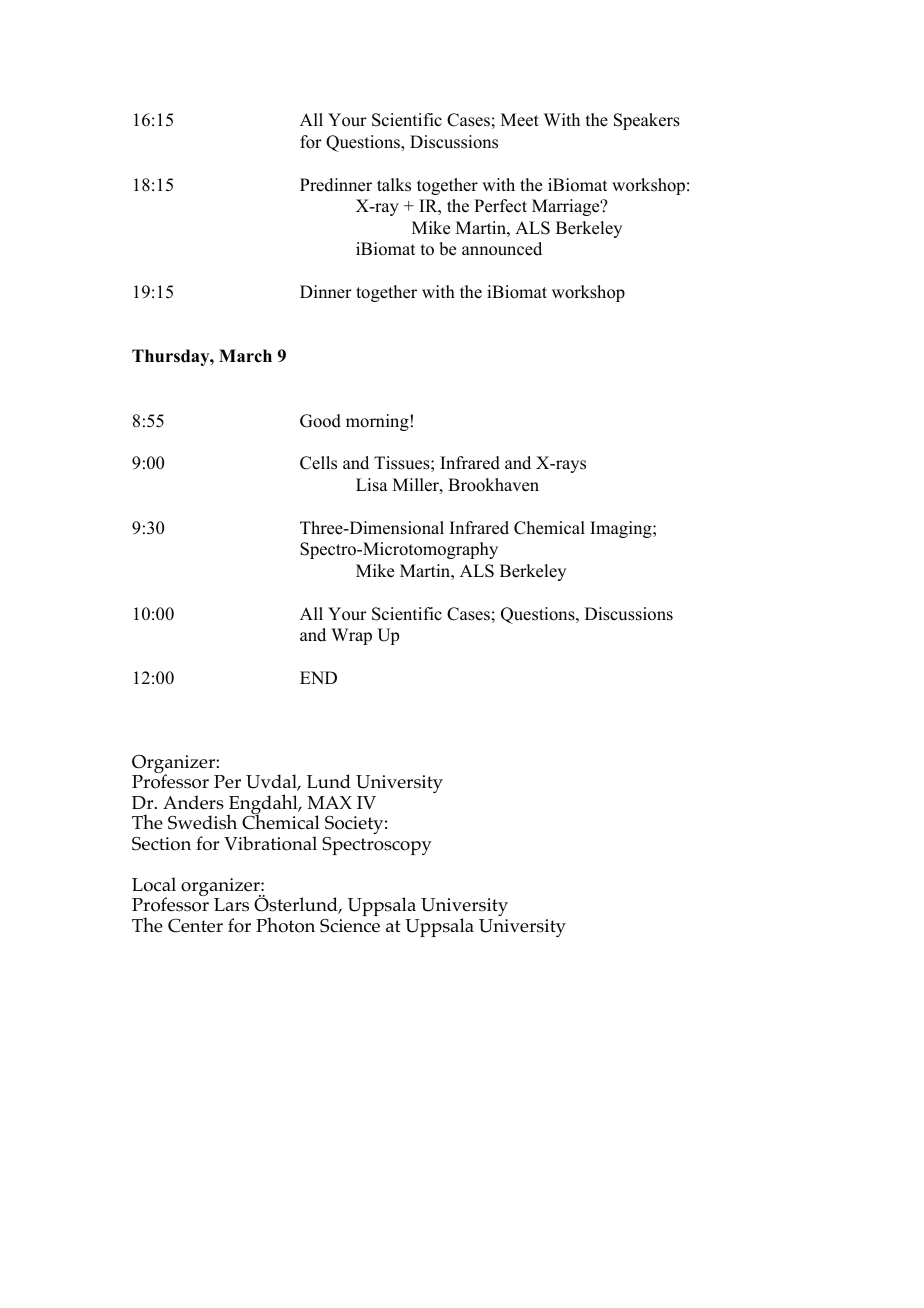 The width and height of the page is (924, 1308). I want to click on Brookhaven, so click(493, 485).
